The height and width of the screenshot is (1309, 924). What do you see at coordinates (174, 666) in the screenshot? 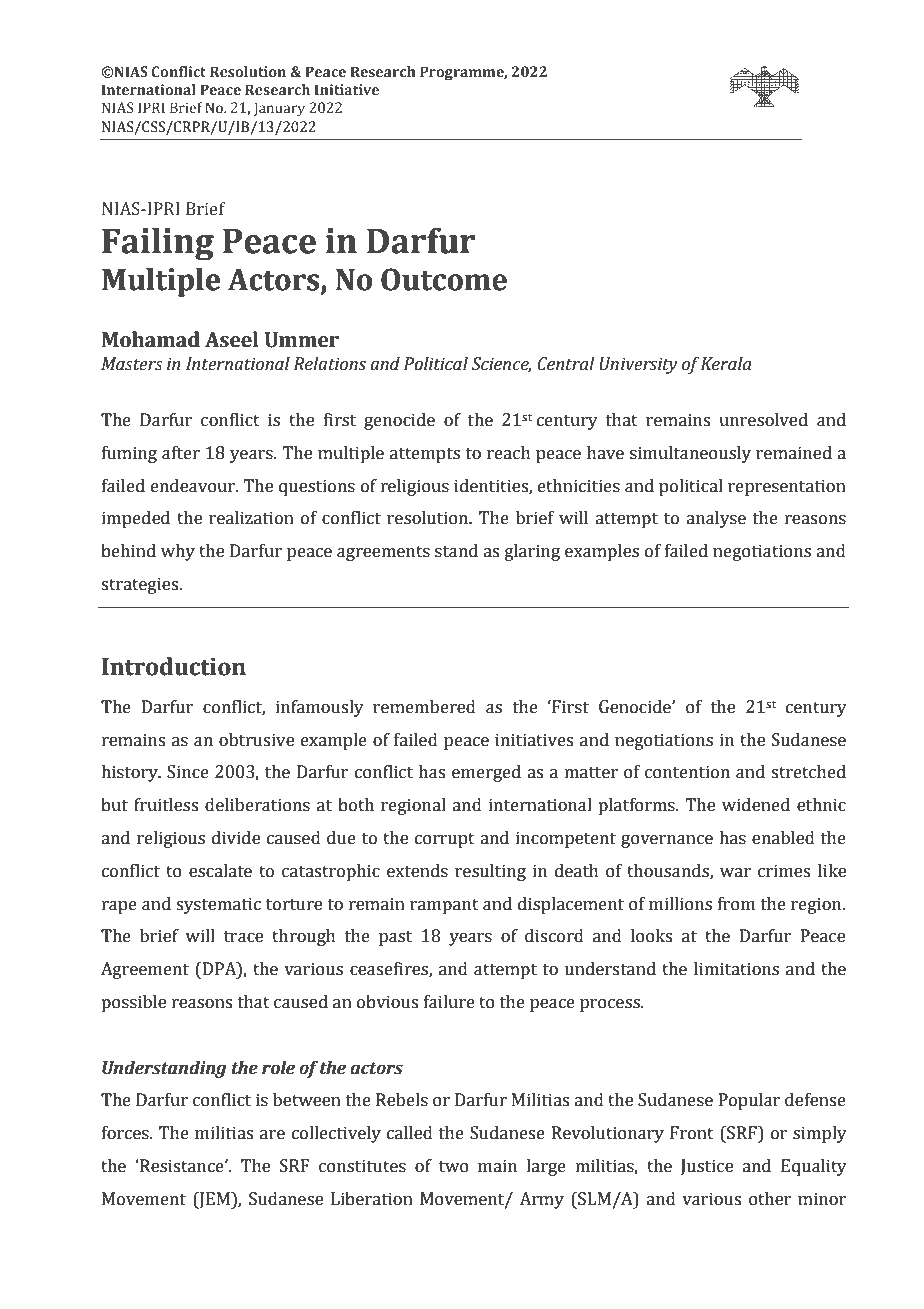
I see `Introduction` at bounding box center [174, 666].
